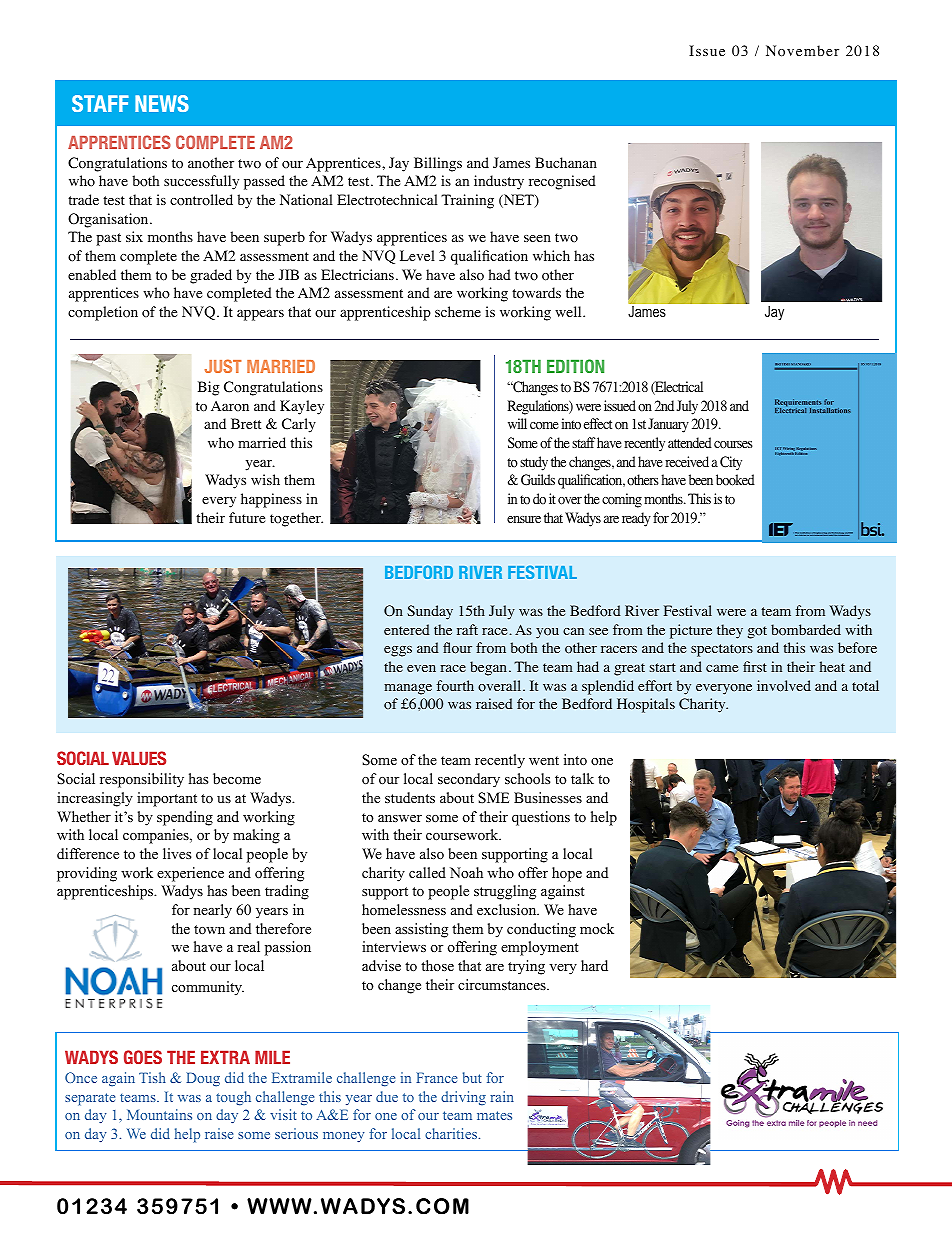 The image size is (952, 1233). I want to click on scheme, so click(458, 311).
